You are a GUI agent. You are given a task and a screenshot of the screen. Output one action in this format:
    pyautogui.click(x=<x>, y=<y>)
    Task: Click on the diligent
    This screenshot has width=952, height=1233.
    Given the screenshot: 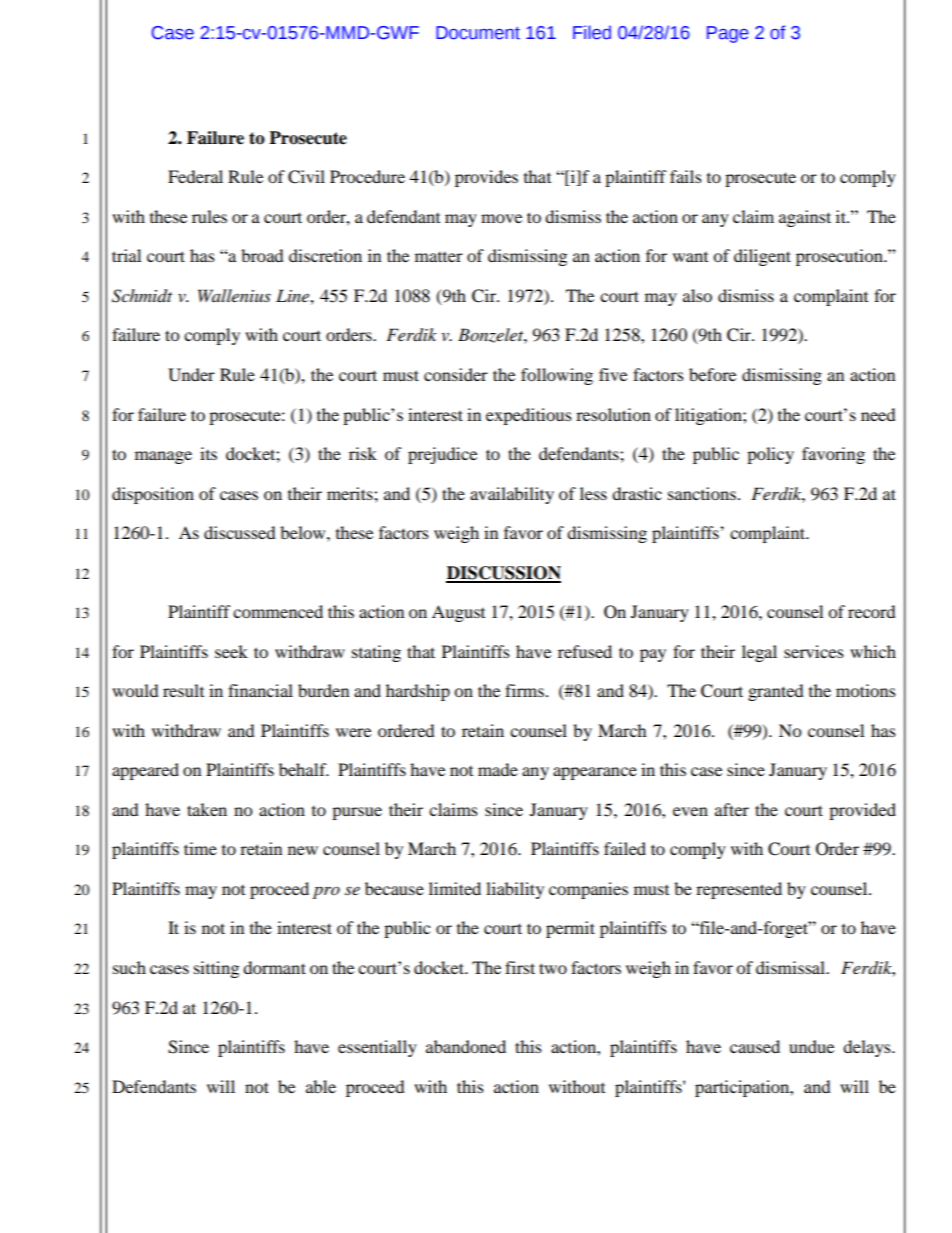 What is the action you would take?
    pyautogui.click(x=762, y=257)
